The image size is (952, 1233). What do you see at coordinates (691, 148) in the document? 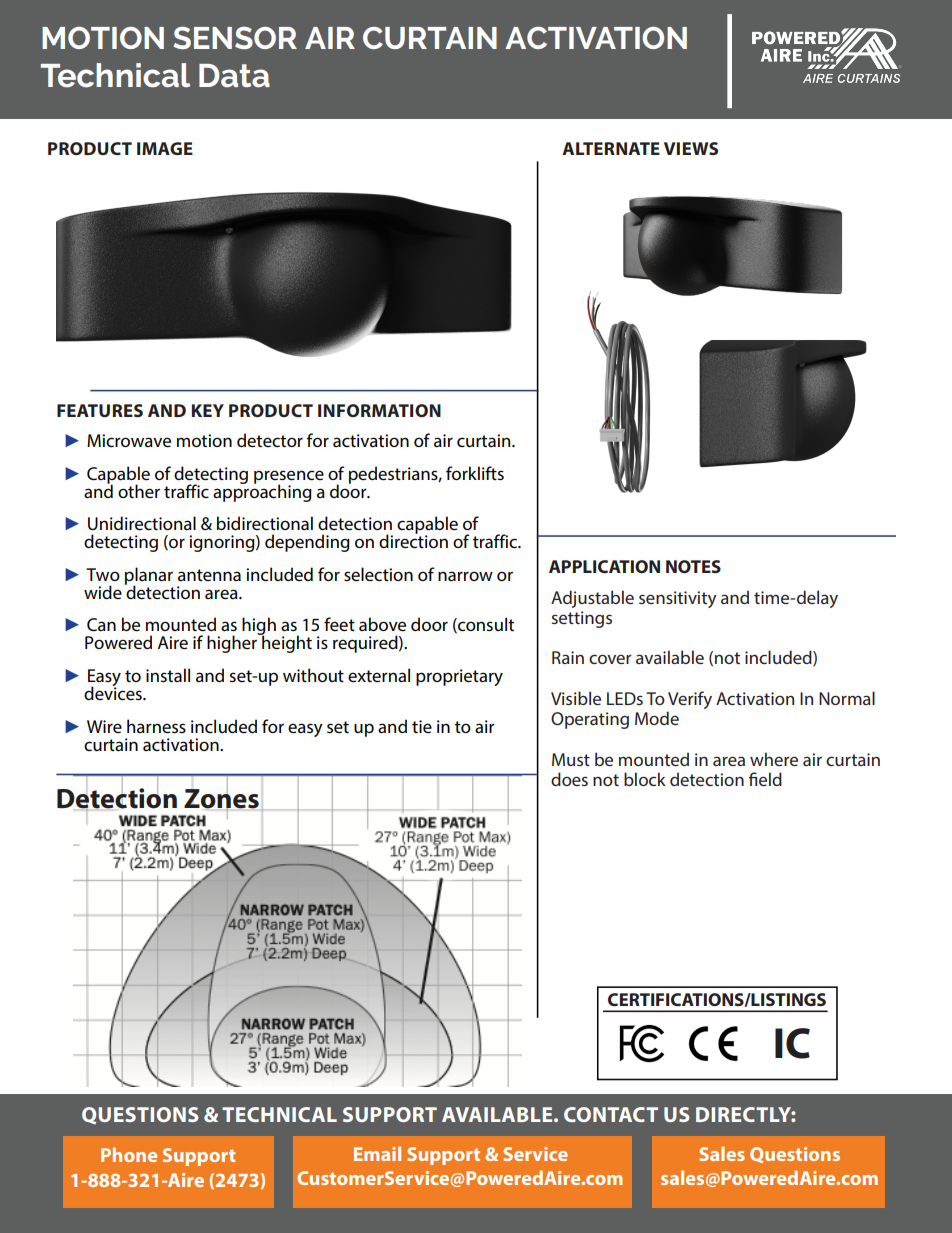
I see `VIEWS` at bounding box center [691, 148].
